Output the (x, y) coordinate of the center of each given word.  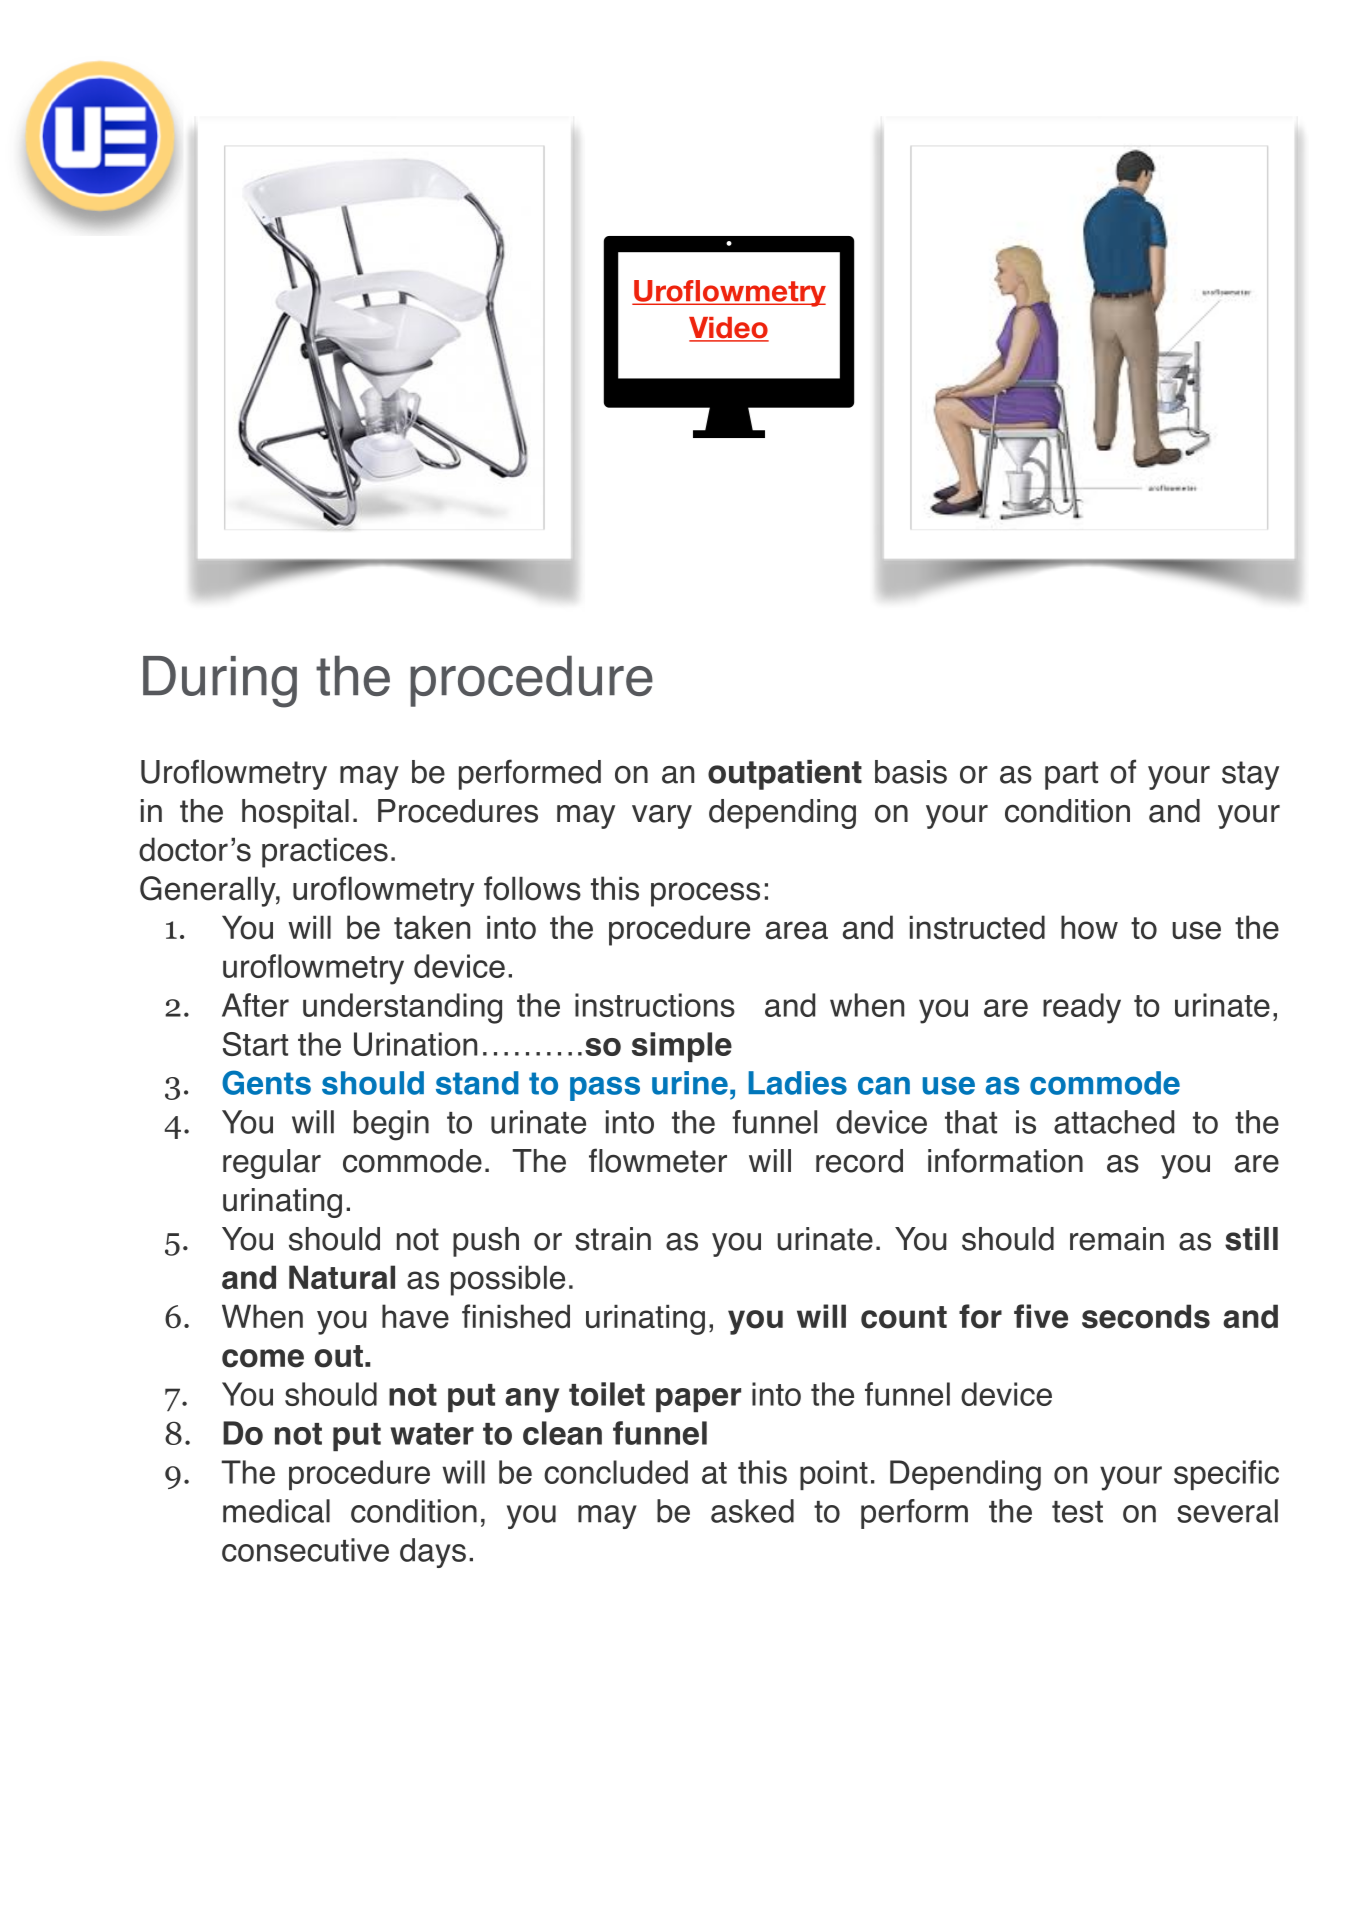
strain (613, 1239)
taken (432, 928)
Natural (342, 1277)
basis (911, 772)
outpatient (785, 775)
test (1077, 1512)
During (220, 682)
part (1071, 775)
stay (1250, 775)
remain (1117, 1239)
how (1089, 927)
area (797, 930)
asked (752, 1511)
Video (729, 329)
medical (276, 1511)
